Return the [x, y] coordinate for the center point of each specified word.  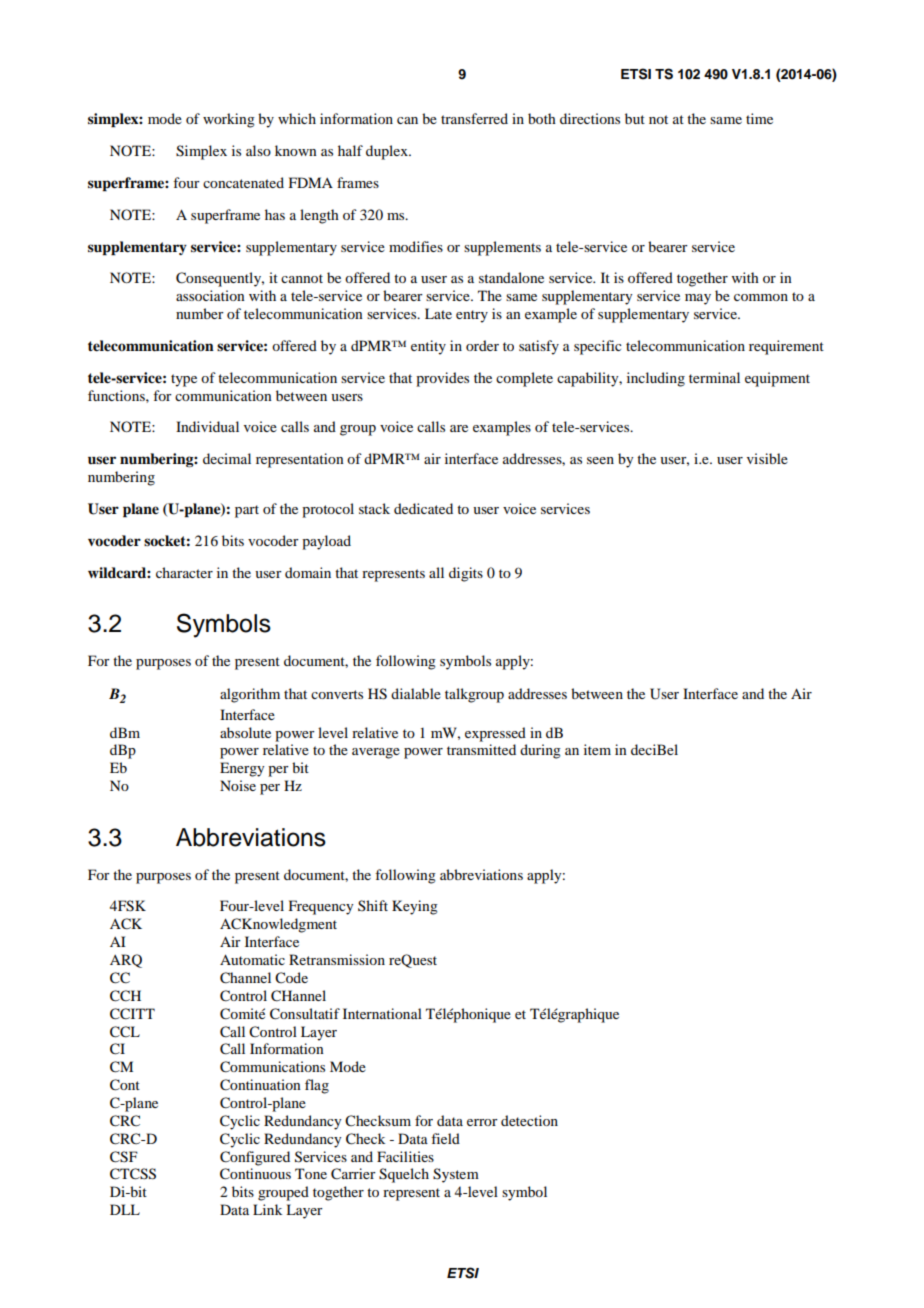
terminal [714, 377]
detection [529, 1120]
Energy [242, 769]
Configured [255, 1158]
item [597, 749]
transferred [474, 118]
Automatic [252, 959]
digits [466, 574]
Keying [415, 907]
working [229, 120]
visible [767, 458]
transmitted [481, 749]
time [759, 118]
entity [428, 347]
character [184, 572]
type [184, 380]
